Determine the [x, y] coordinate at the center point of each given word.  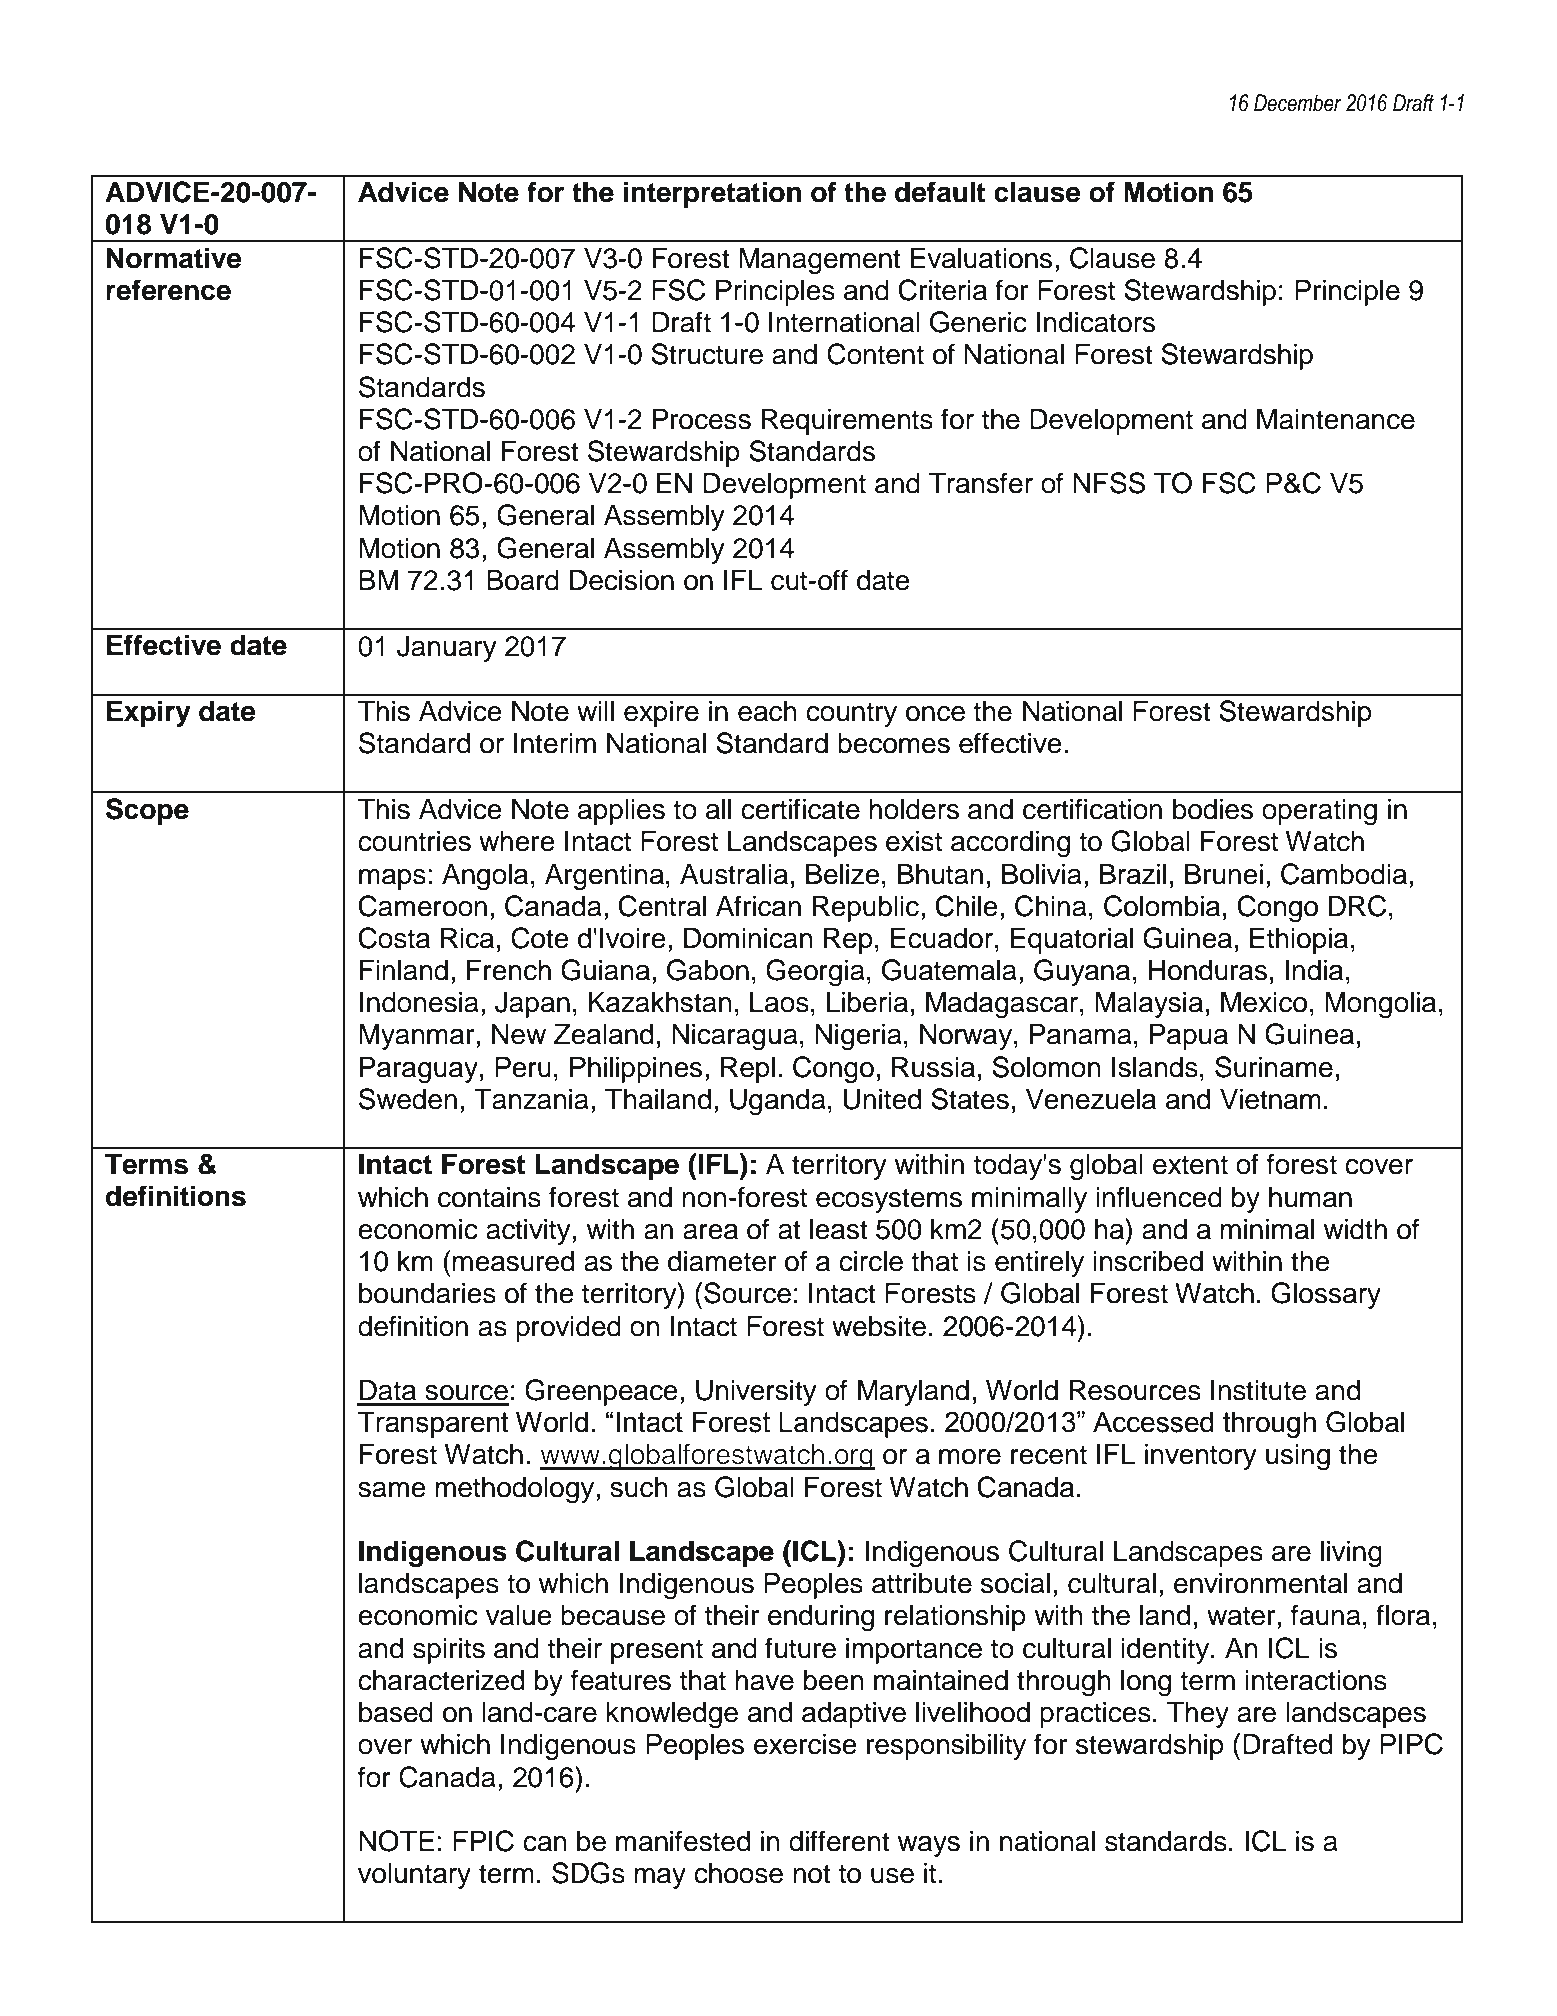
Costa [394, 938]
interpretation [712, 194]
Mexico [1264, 1002]
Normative [174, 258]
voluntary [414, 1875]
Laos [779, 1002]
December [1298, 103]
